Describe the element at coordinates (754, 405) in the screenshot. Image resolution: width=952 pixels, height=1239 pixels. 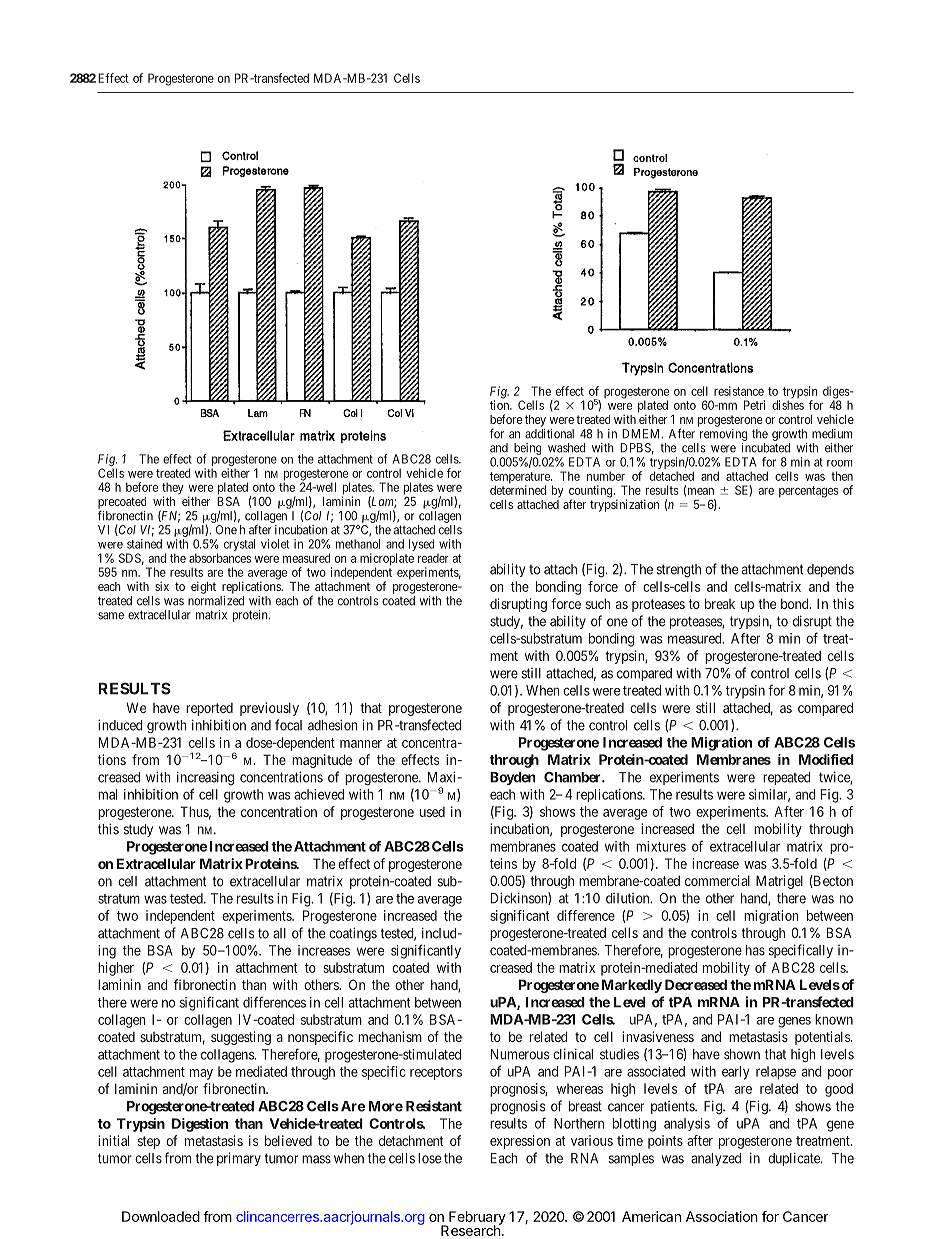
I see `Petri` at that location.
